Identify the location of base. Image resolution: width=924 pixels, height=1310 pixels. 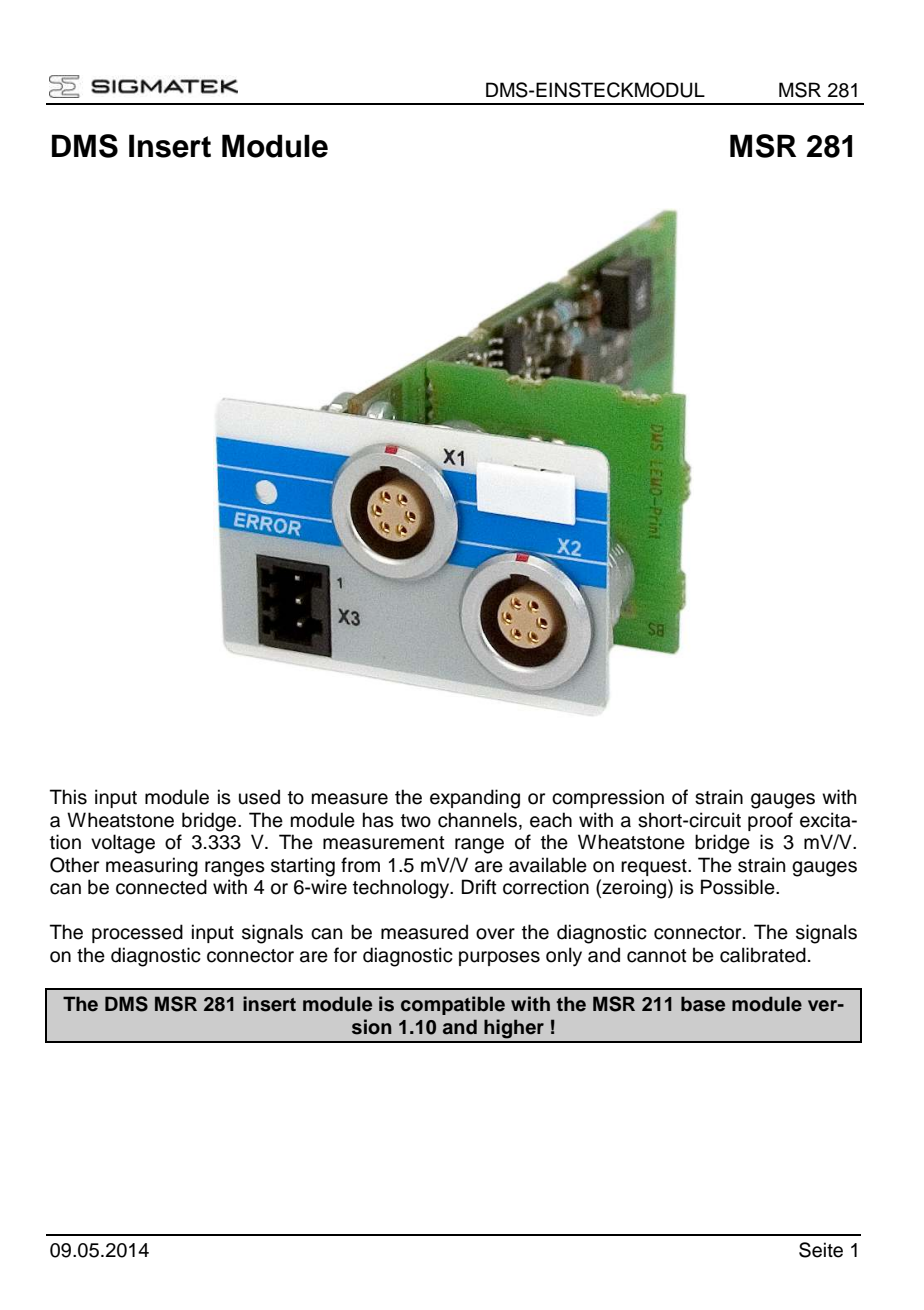
(703, 1004).
